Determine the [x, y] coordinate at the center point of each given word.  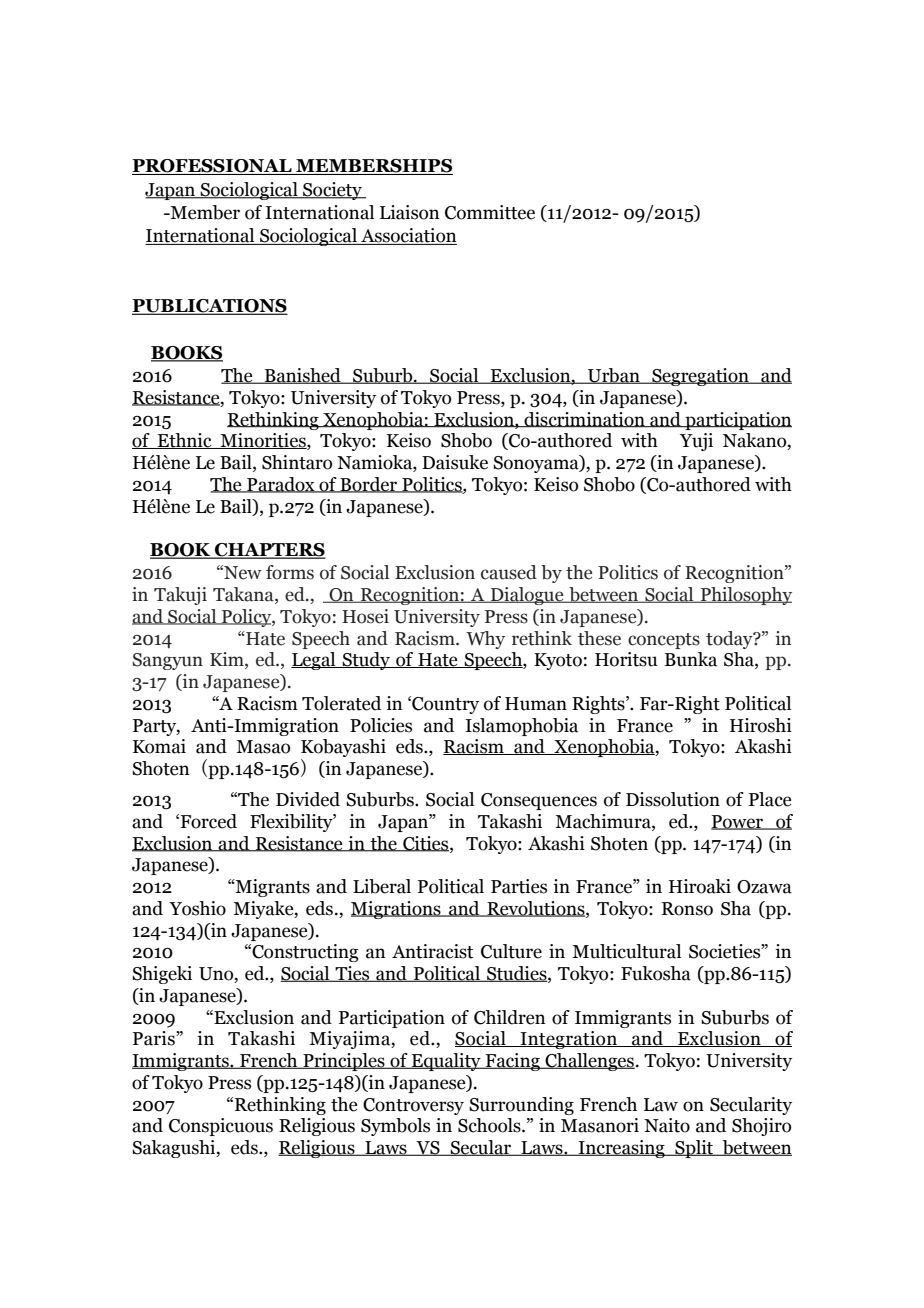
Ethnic [184, 441]
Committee [490, 212]
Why [485, 640]
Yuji [696, 442]
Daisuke [455, 462]
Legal [314, 661]
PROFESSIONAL [213, 167]
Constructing [304, 953]
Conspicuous [221, 1127]
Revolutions [536, 909]
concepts [664, 641]
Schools [490, 1125]
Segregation [700, 377]
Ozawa [764, 887]
